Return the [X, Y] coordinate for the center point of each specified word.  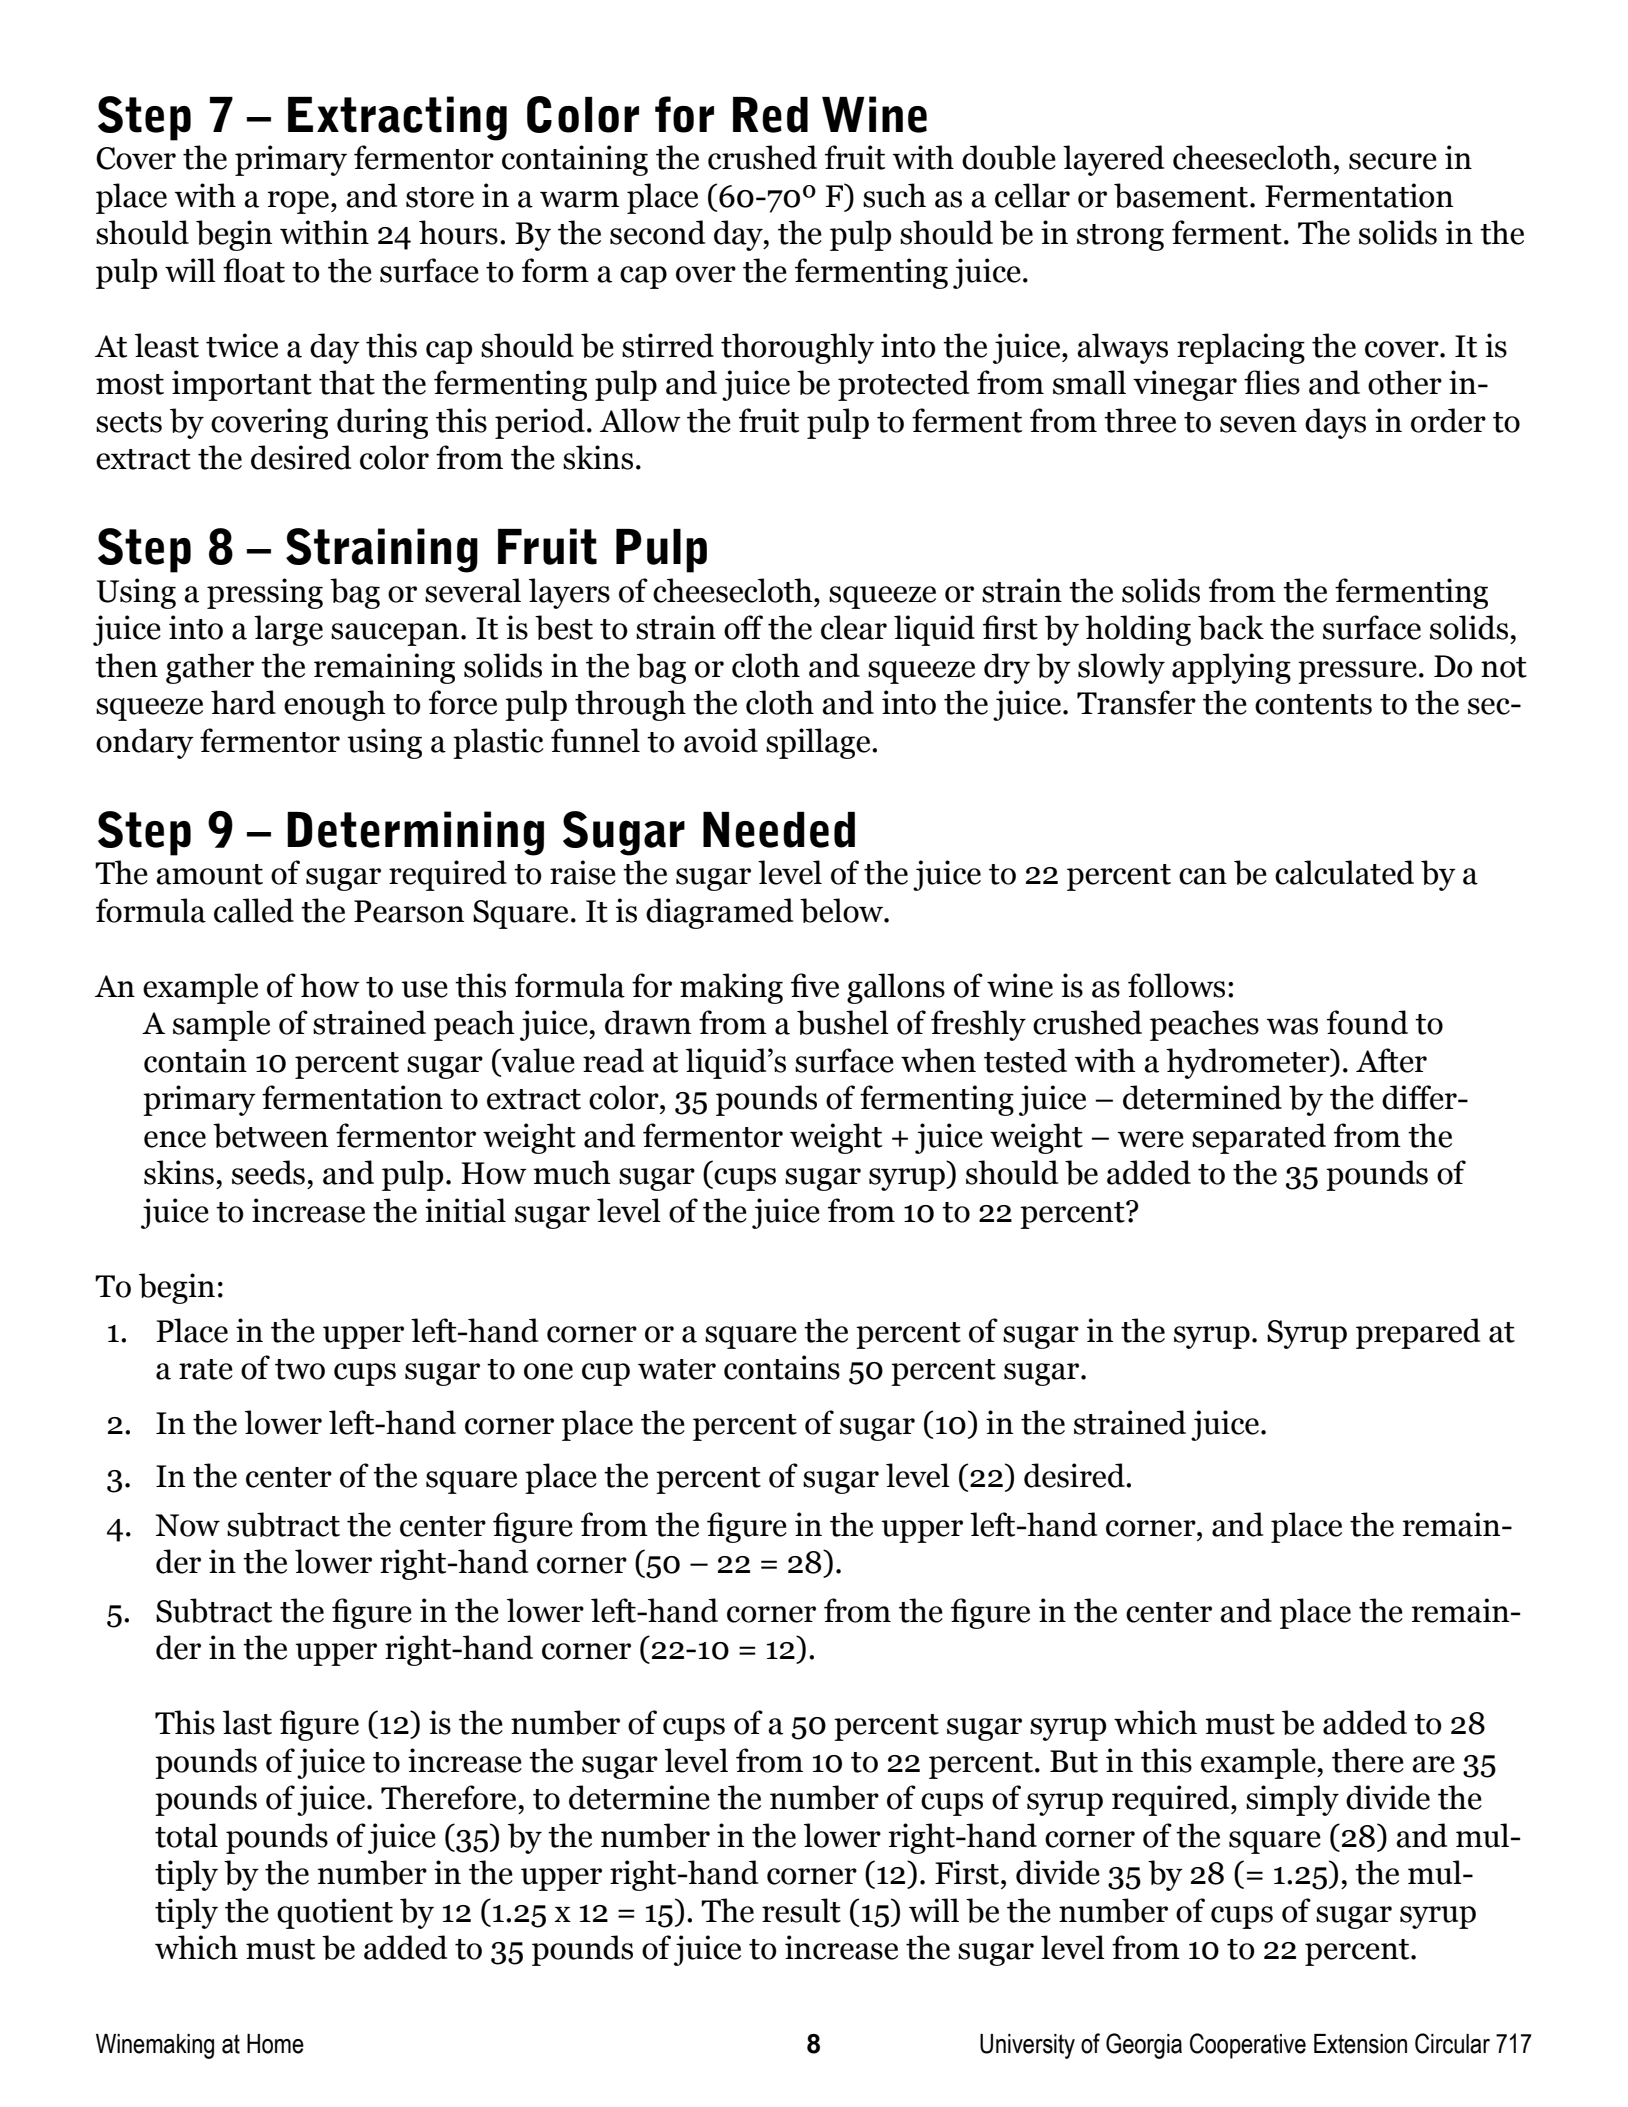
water [677, 1369]
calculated [1344, 872]
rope [300, 202]
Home [275, 2044]
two [300, 1369]
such [894, 195]
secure [1393, 161]
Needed [779, 830]
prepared [1418, 1333]
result [801, 1910]
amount [209, 874]
